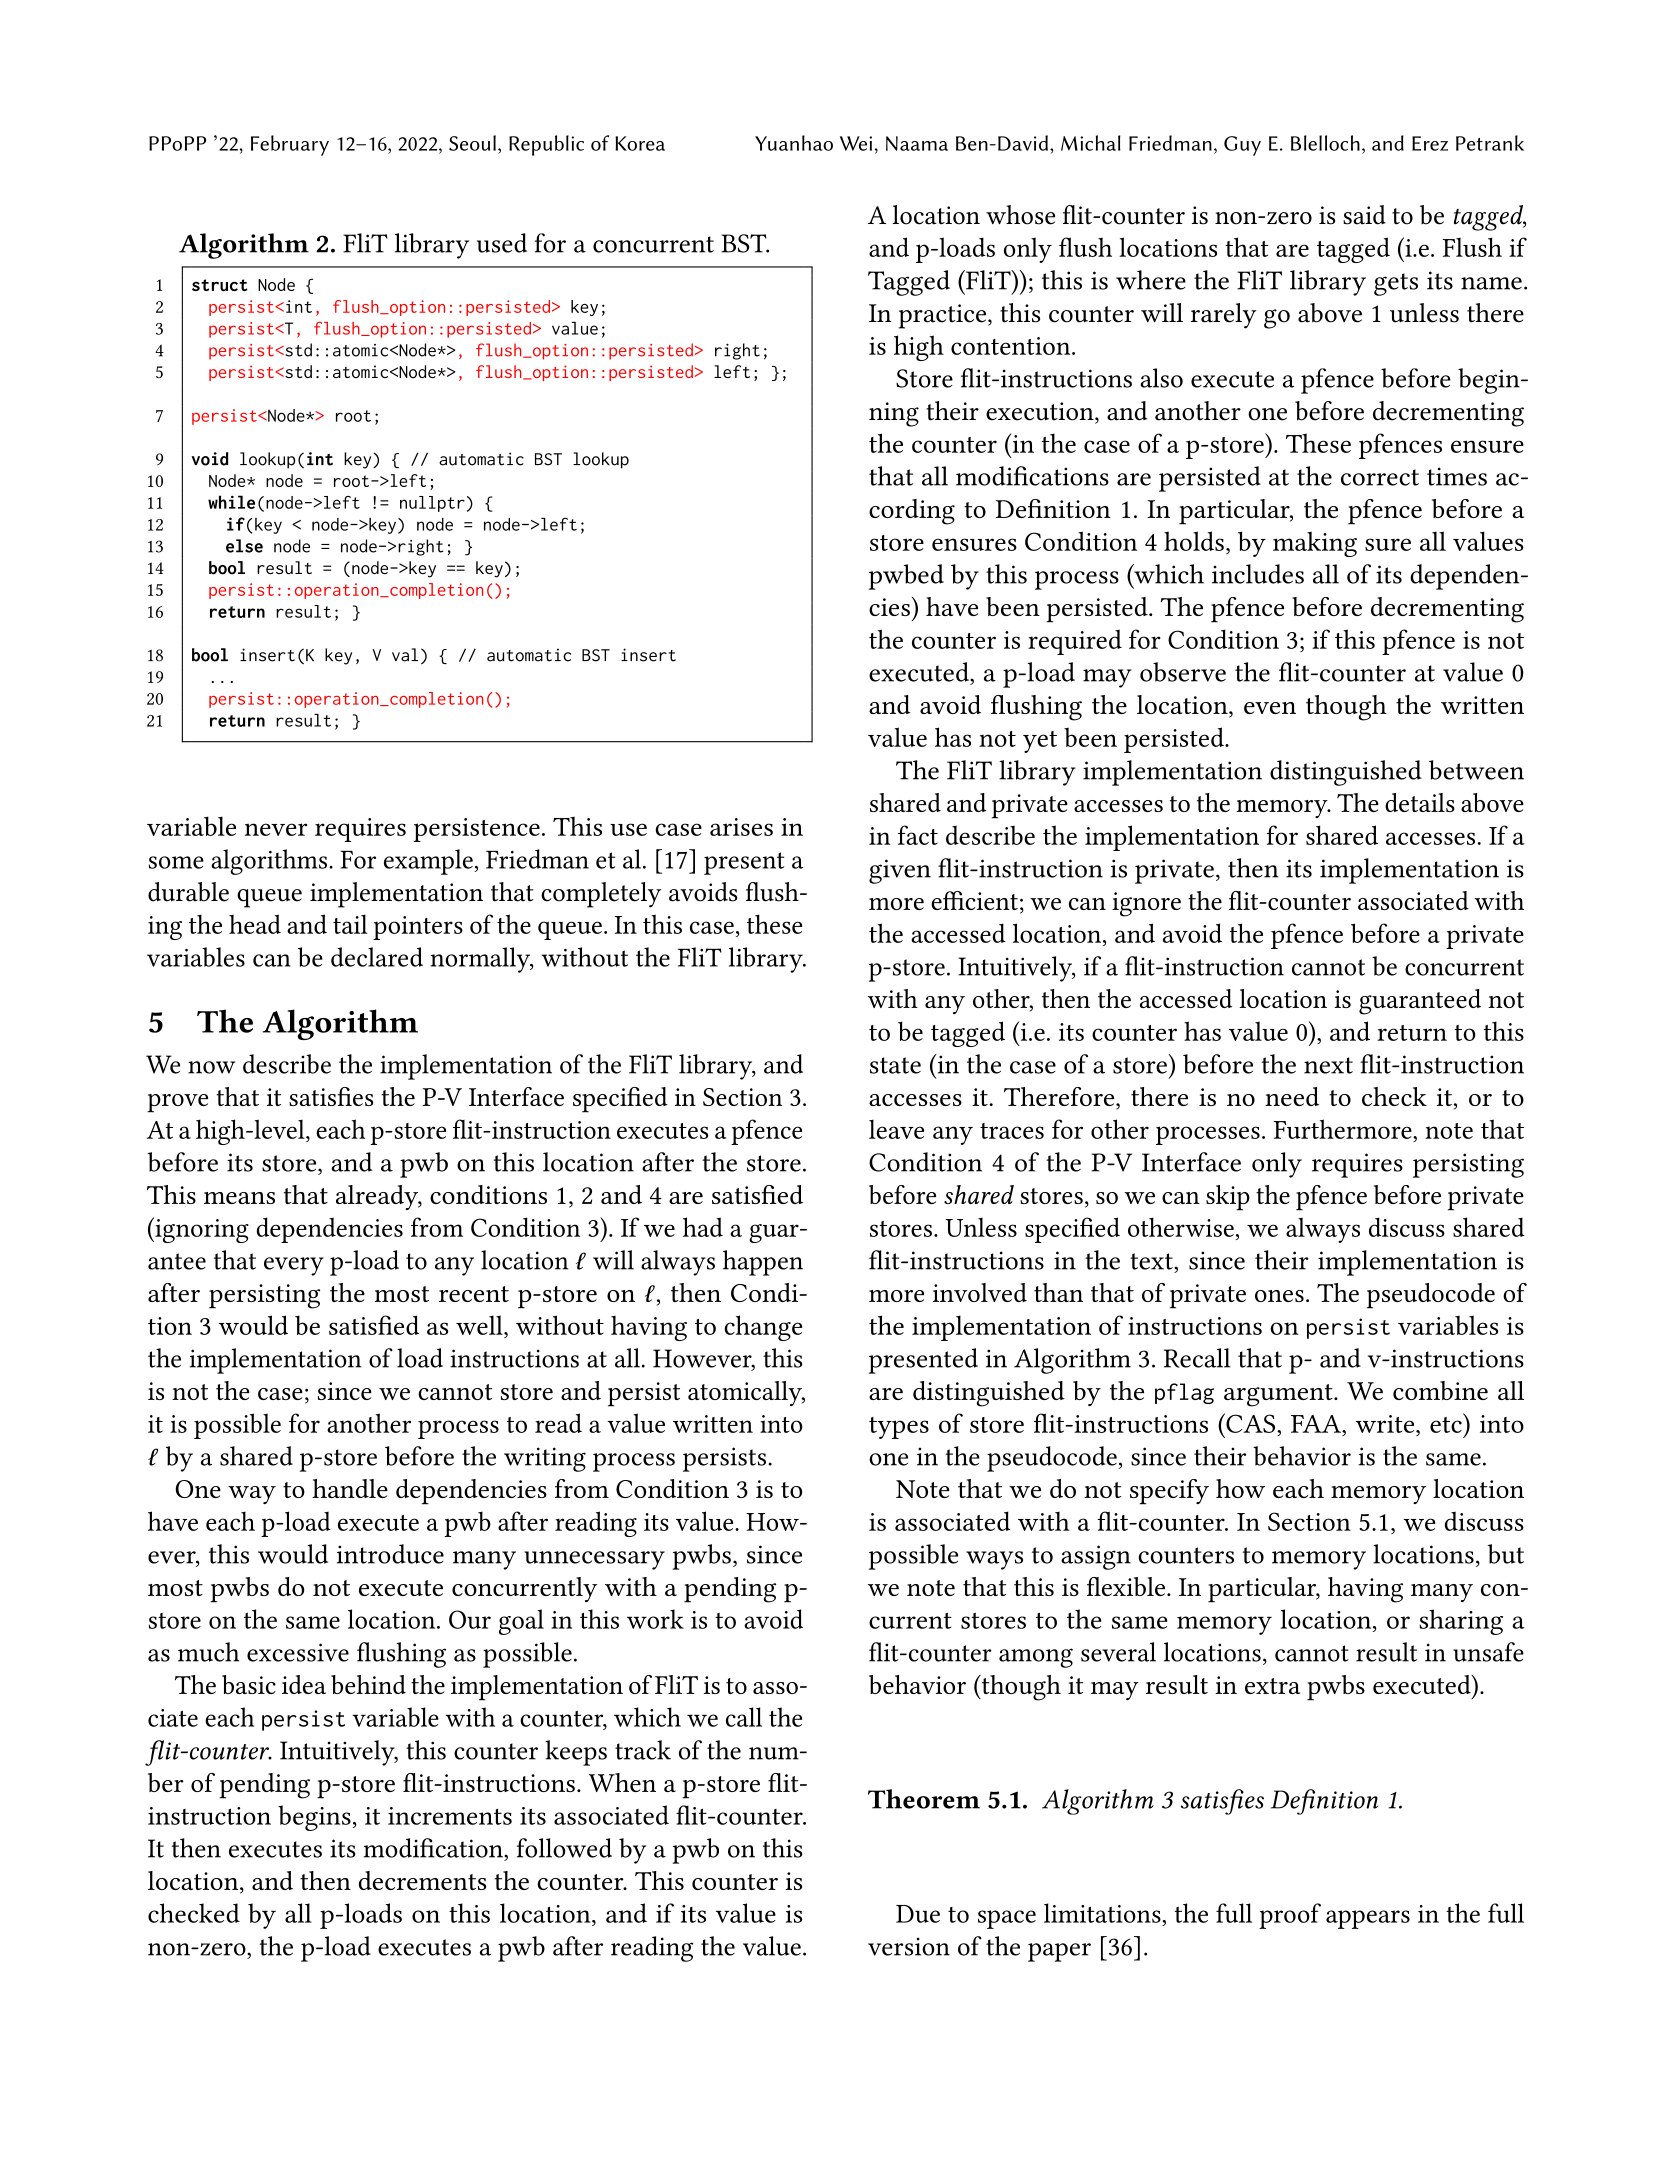  I want to click on state, so click(895, 1065).
